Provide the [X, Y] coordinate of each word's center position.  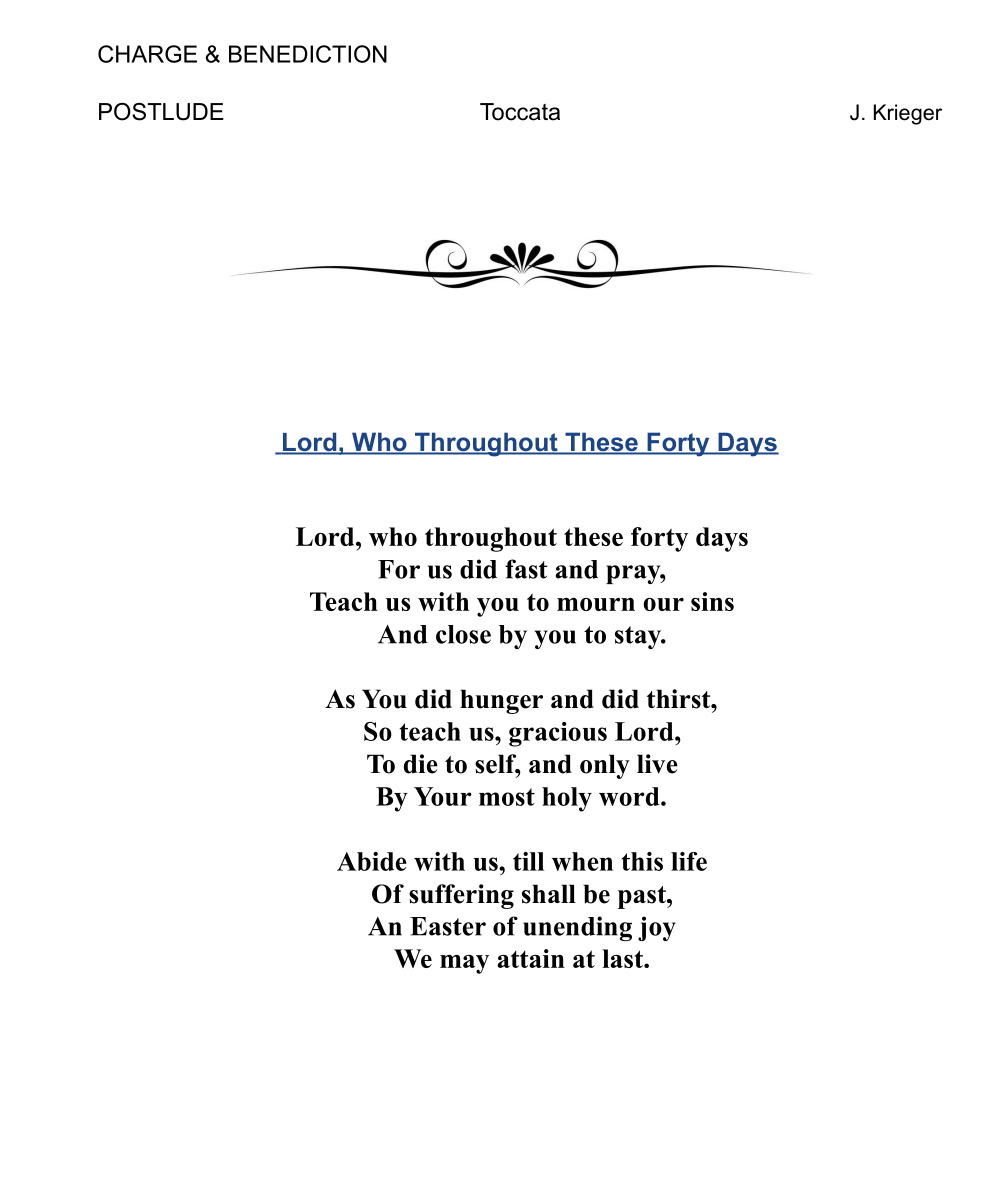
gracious [558, 734]
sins [712, 601]
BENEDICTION [308, 54]
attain [531, 958]
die [421, 764]
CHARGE [147, 54]
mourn [596, 604]
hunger [501, 701]
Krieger [908, 114]
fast [526, 569]
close [463, 634]
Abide [372, 861]
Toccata [520, 112]
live [657, 764]
